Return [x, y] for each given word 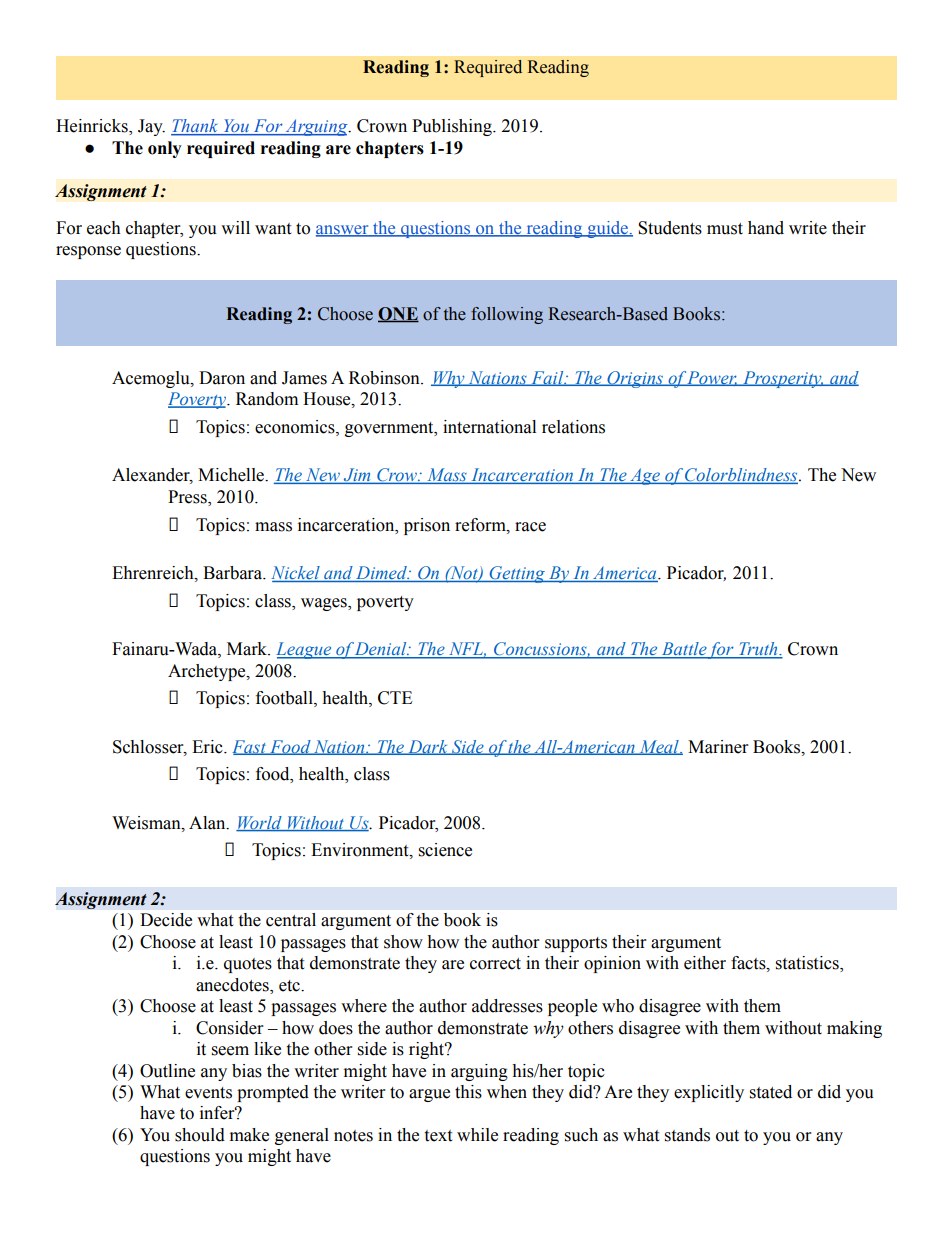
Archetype [208, 672]
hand [766, 228]
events [208, 1093]
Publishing [453, 127]
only [165, 149]
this [468, 1092]
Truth [758, 650]
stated [771, 1092]
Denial [381, 650]
